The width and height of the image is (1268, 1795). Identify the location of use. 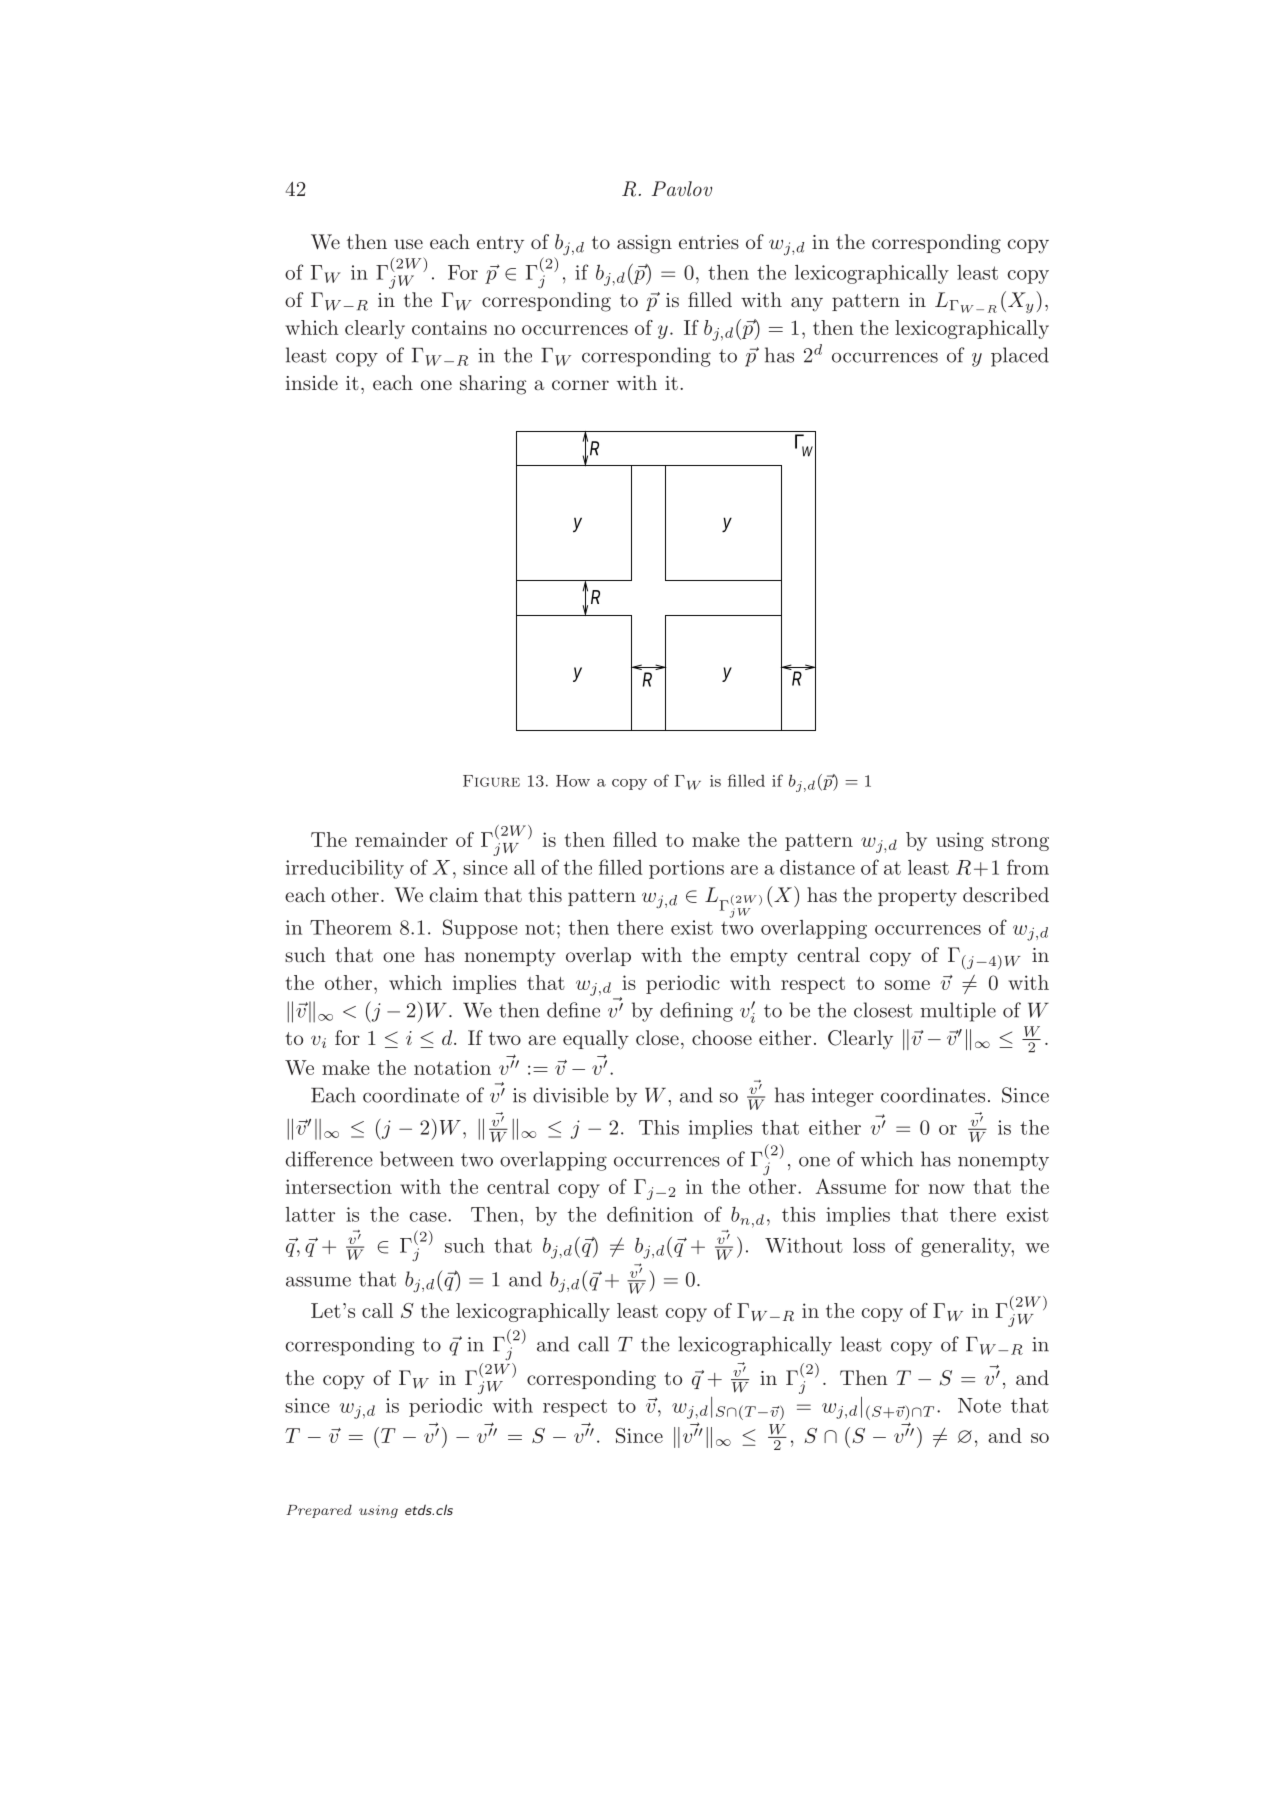
(408, 244).
